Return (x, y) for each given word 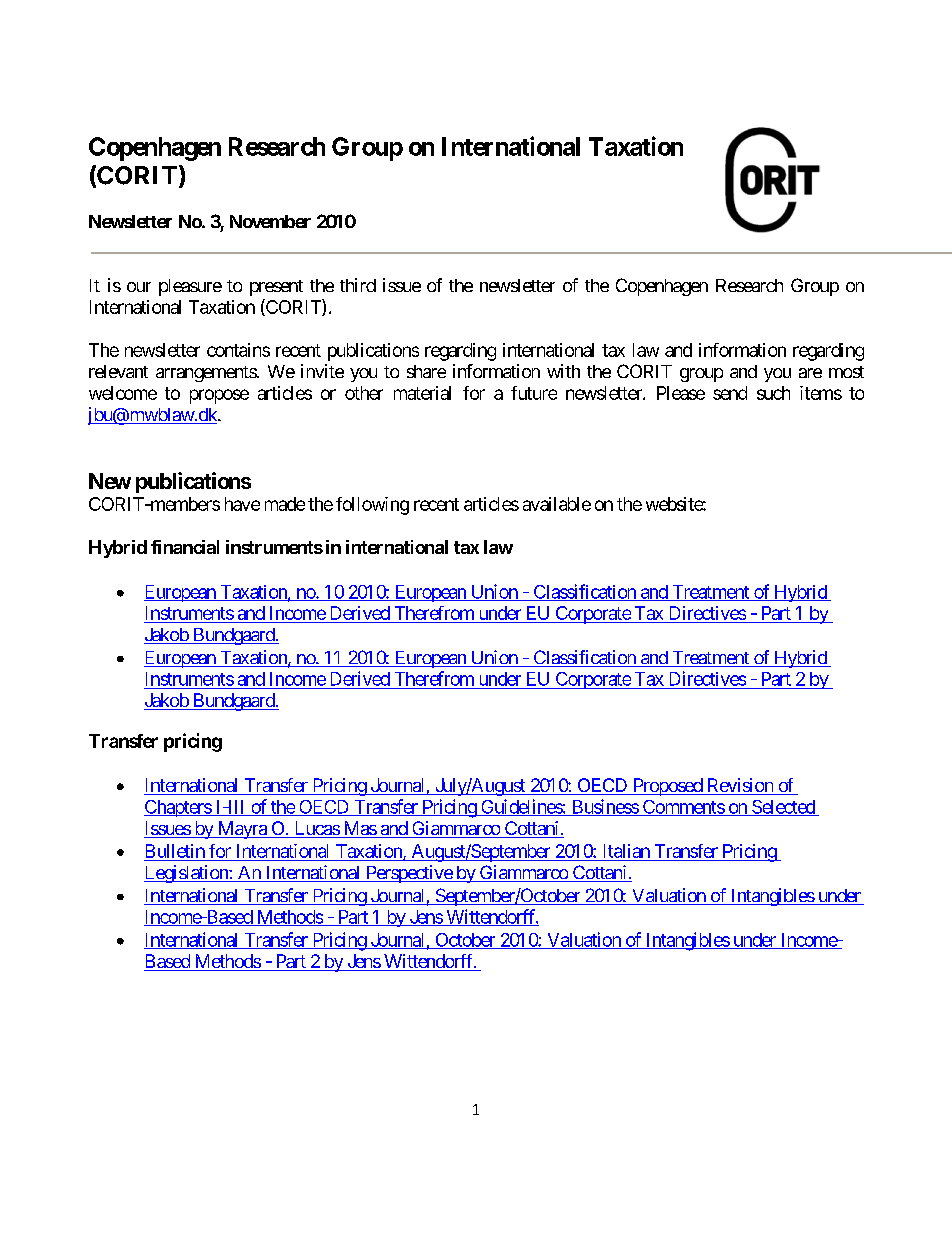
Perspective (408, 874)
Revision (739, 786)
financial (185, 547)
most (846, 372)
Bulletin (175, 852)
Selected (783, 808)
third (358, 285)
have (242, 504)
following (372, 506)
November (270, 221)
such (773, 393)
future (534, 393)
